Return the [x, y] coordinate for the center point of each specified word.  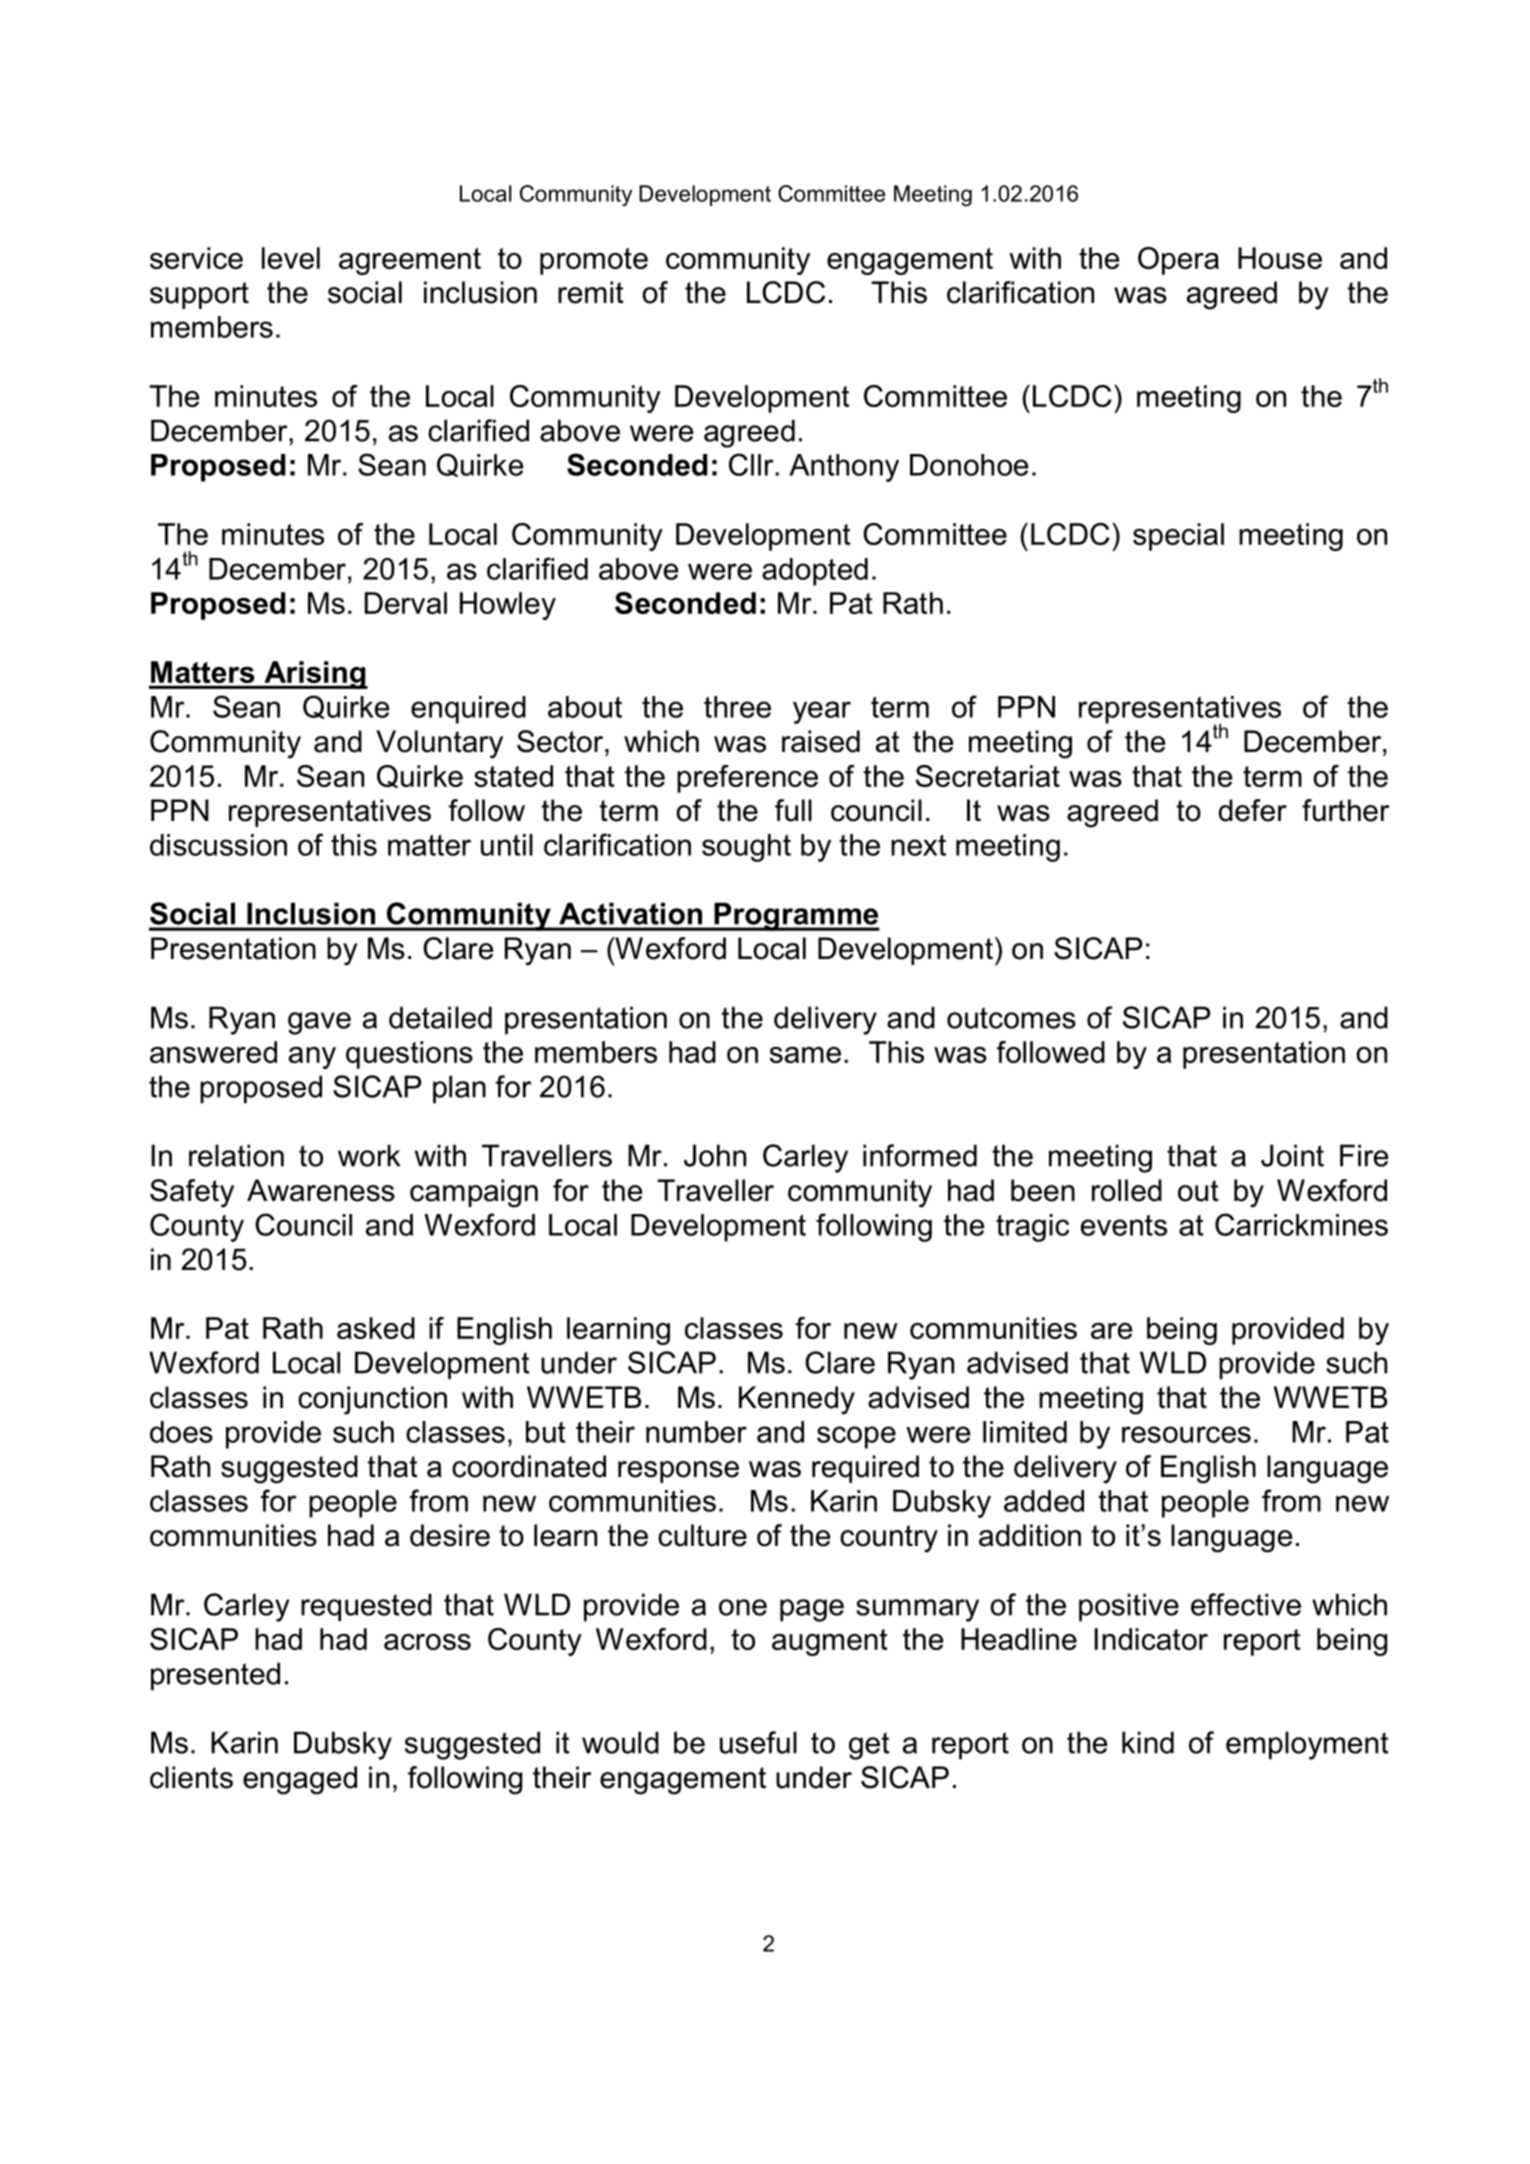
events [1124, 1225]
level [291, 258]
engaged [300, 1780]
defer [1253, 810]
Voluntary [439, 744]
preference [747, 779]
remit [591, 292]
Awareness [321, 1190]
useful [758, 1742]
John [715, 1155]
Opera [1178, 261]
